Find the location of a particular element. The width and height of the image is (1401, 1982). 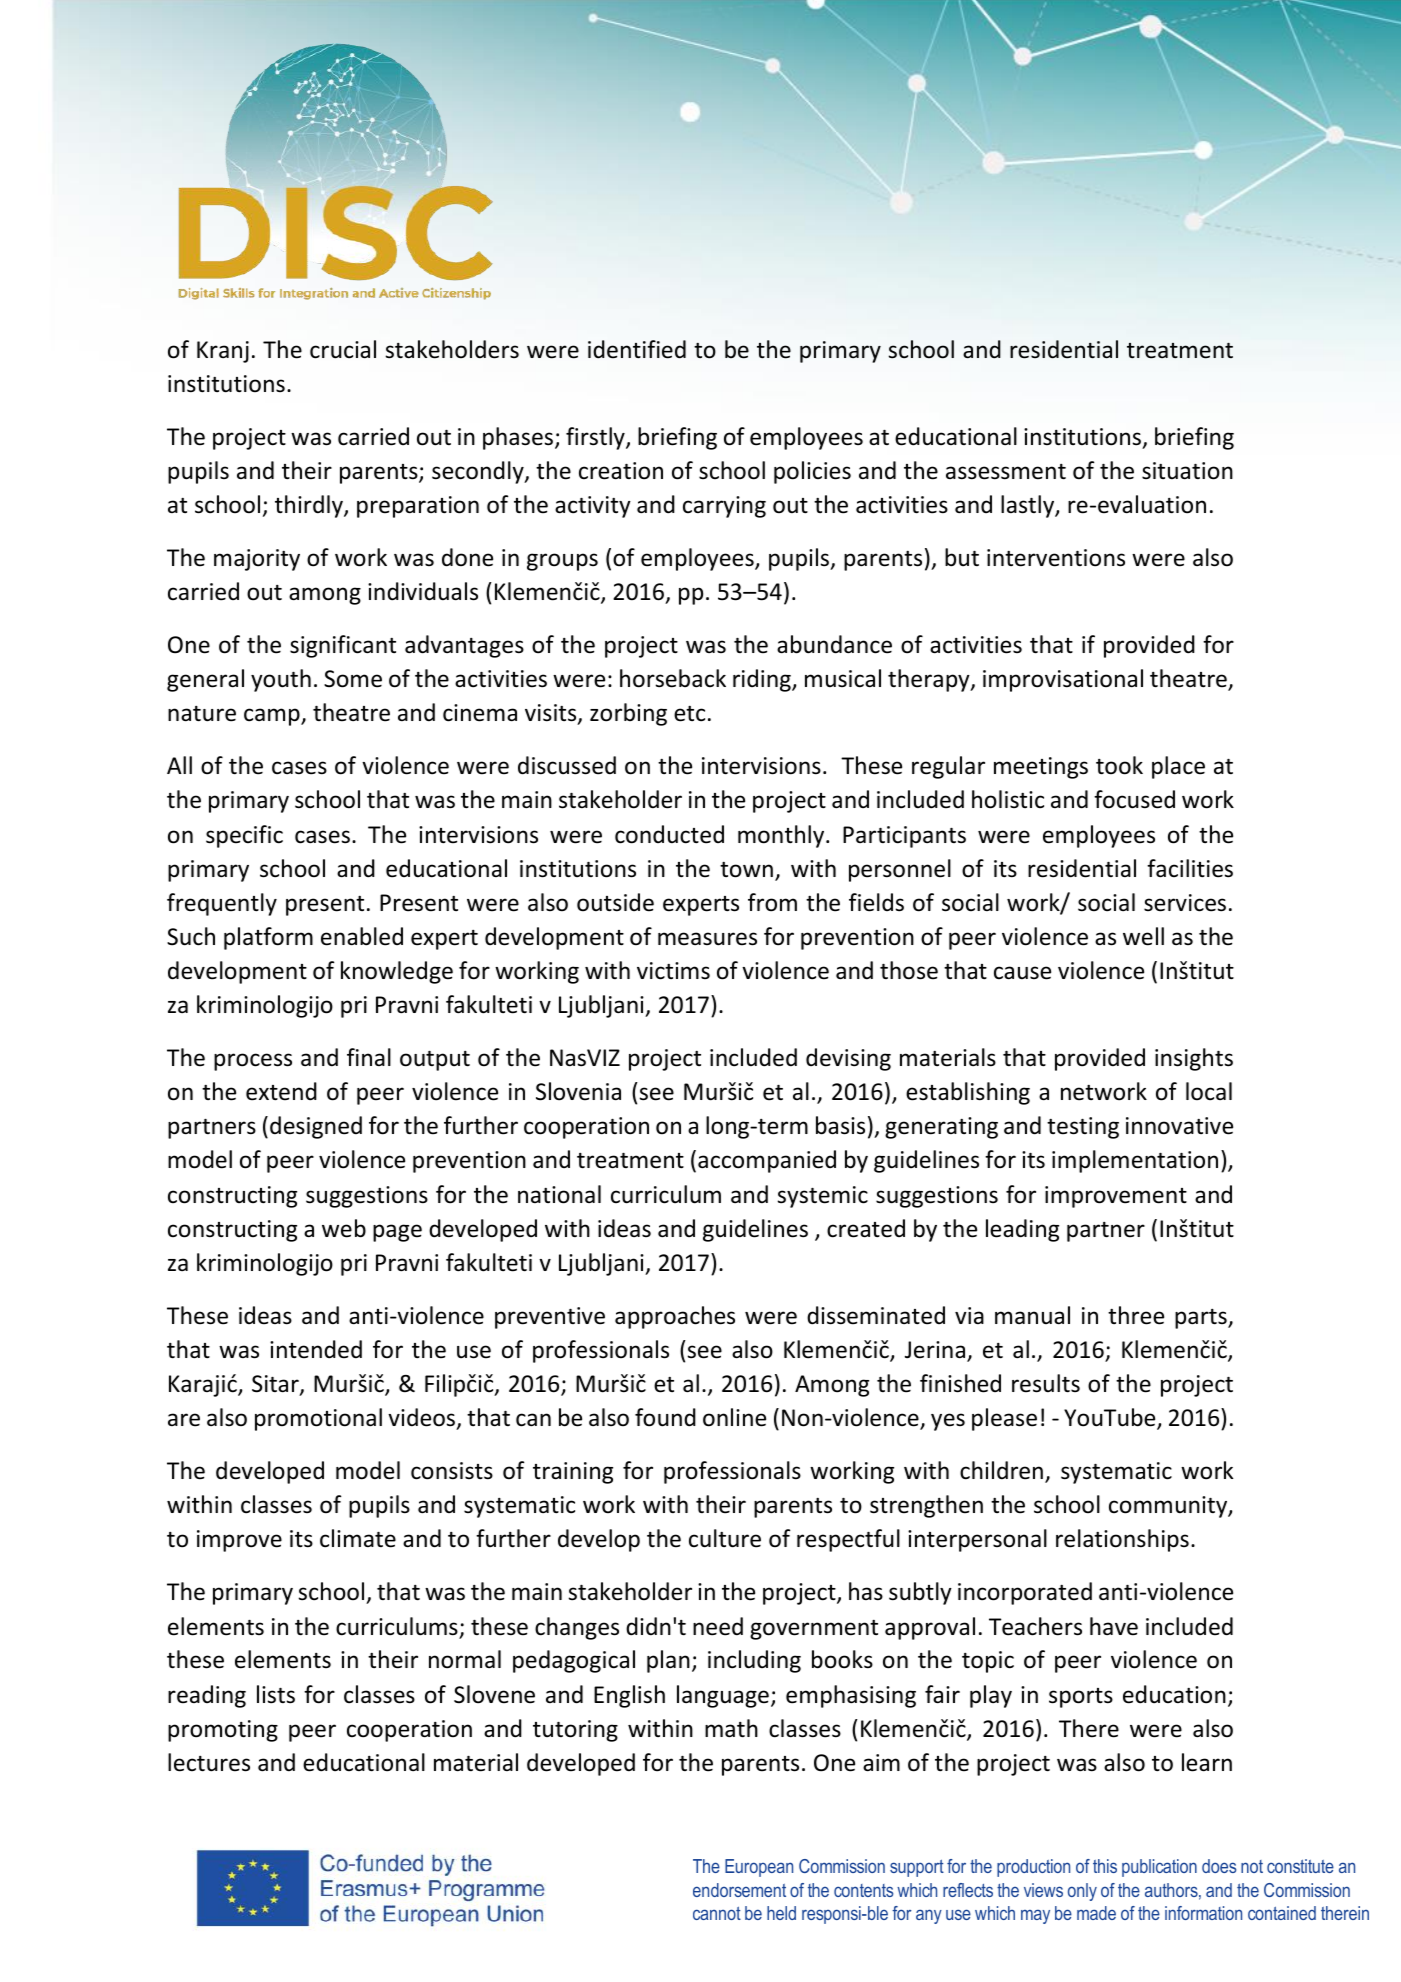

place is located at coordinates (1178, 767).
